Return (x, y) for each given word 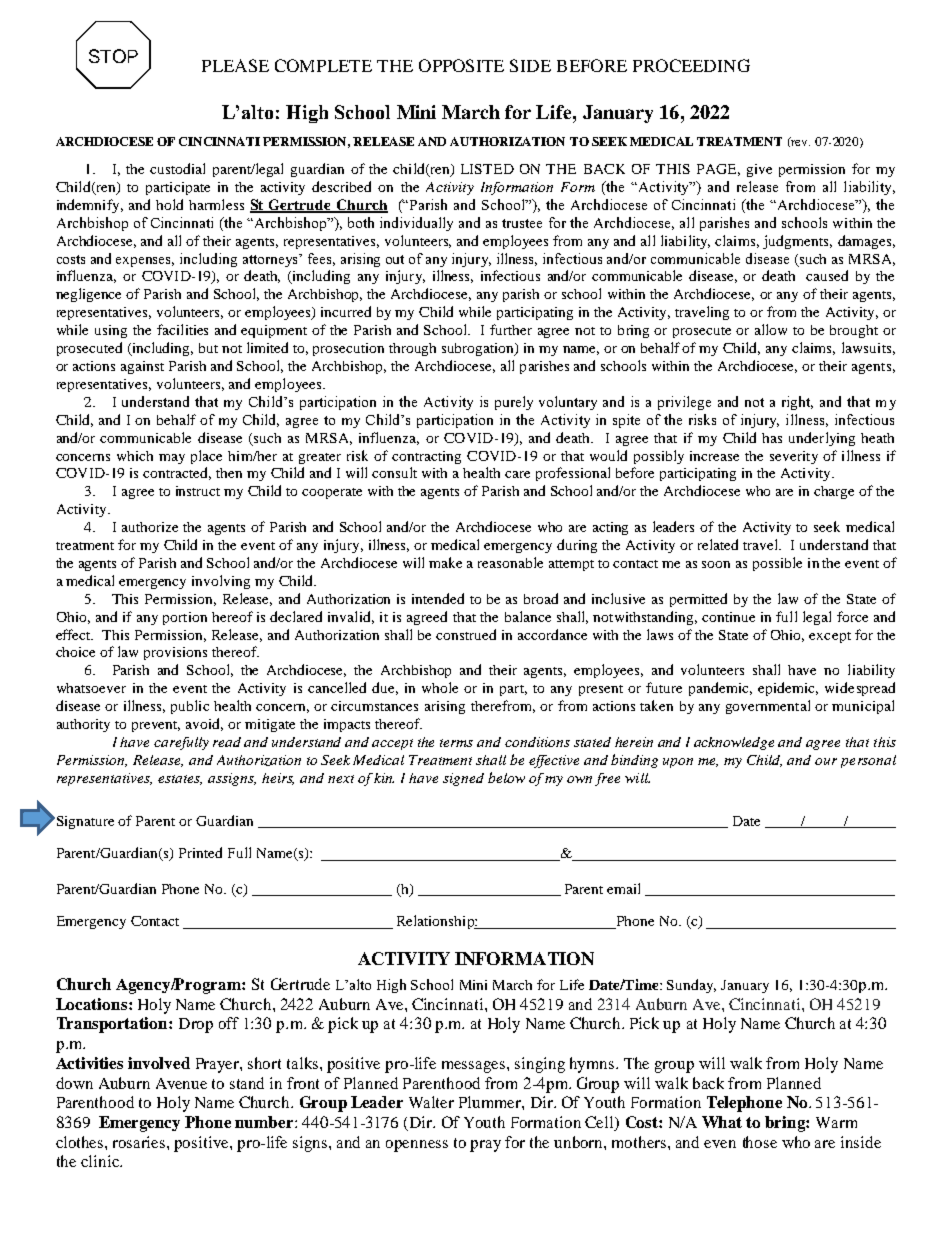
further (511, 329)
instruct (198, 491)
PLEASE (235, 65)
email (623, 888)
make (445, 562)
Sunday (691, 986)
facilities (182, 329)
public (190, 707)
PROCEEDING (691, 65)
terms (456, 743)
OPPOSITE (461, 65)
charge (834, 492)
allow (771, 329)
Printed (200, 852)
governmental (768, 707)
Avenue (181, 1083)
